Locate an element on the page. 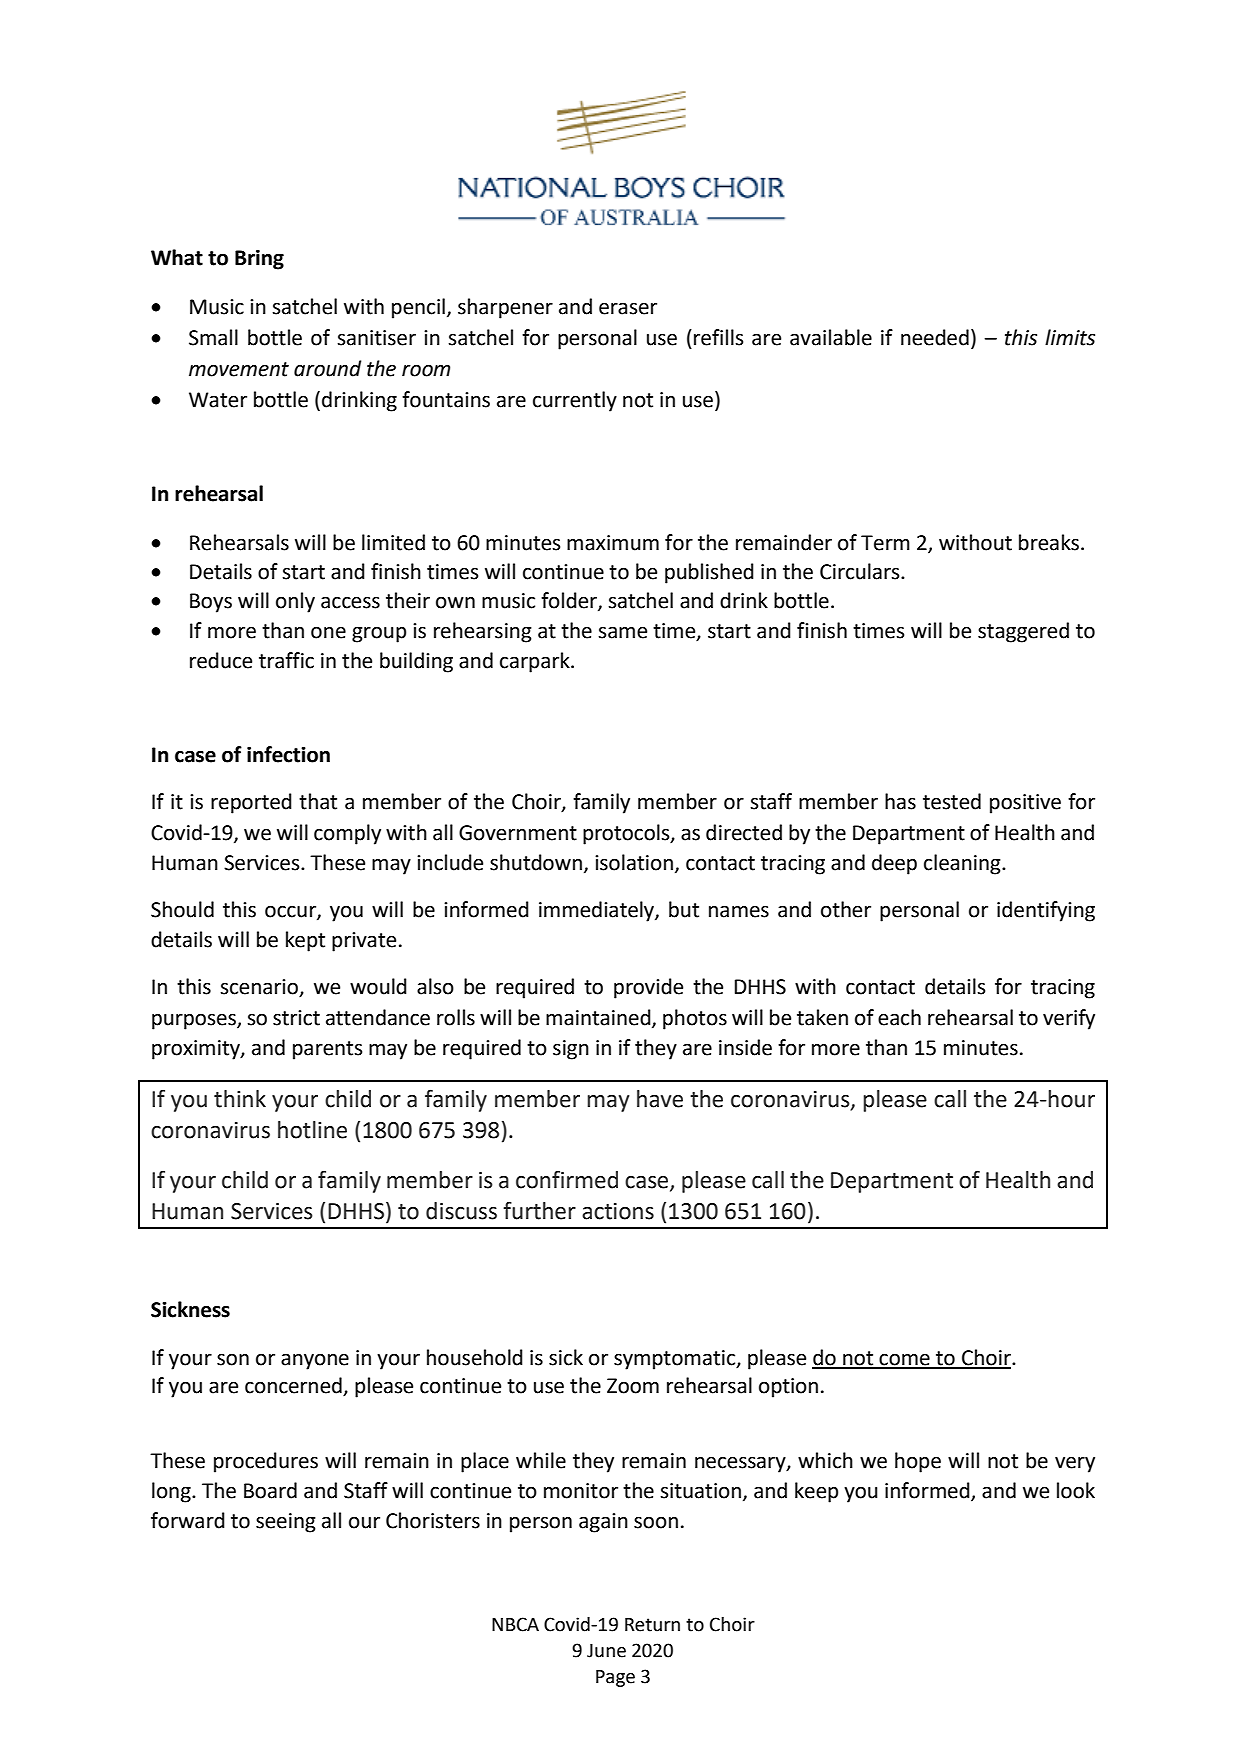 The width and height of the document is (1246, 1762). June is located at coordinates (606, 1651).
